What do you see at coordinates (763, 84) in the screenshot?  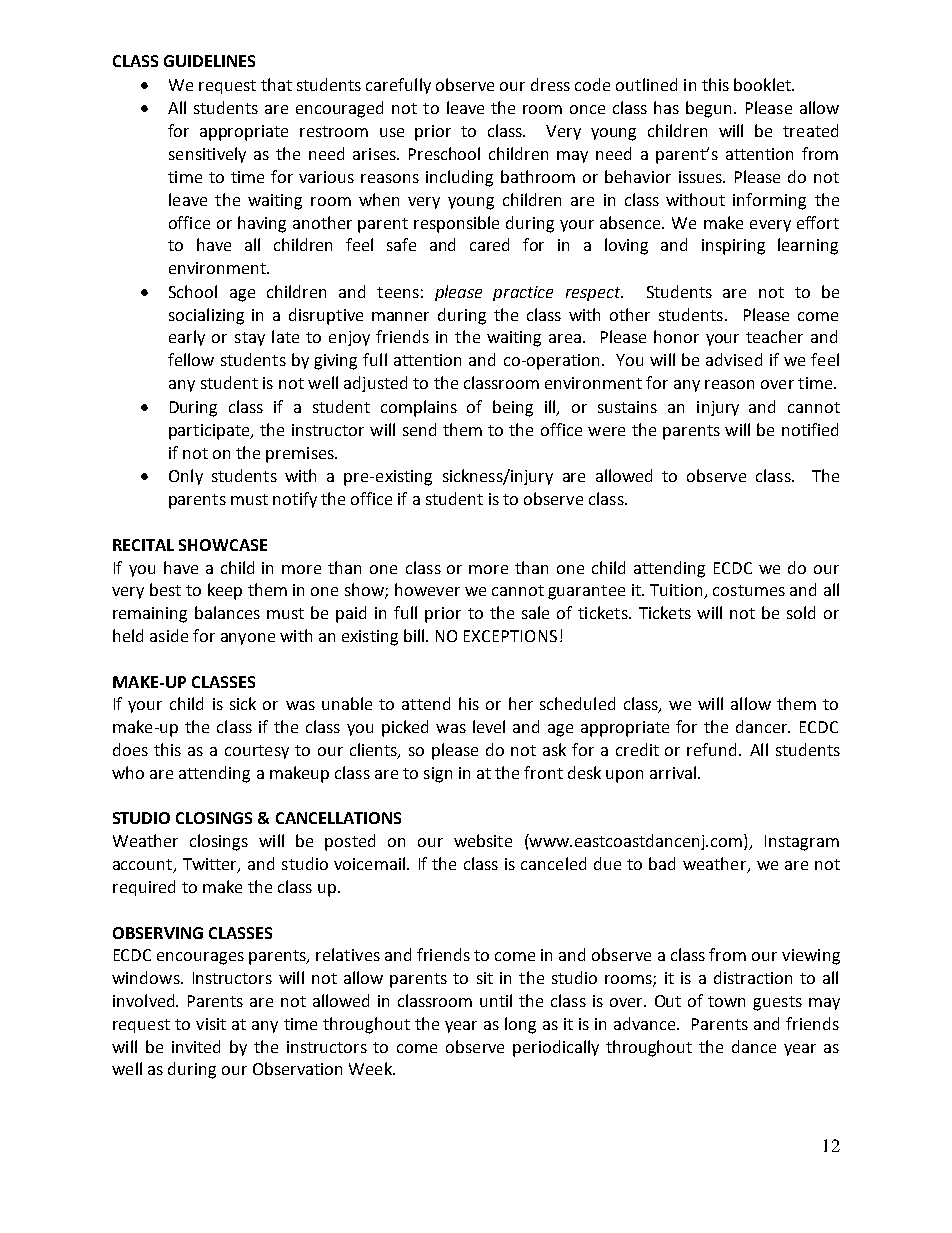 I see `booklet` at bounding box center [763, 84].
